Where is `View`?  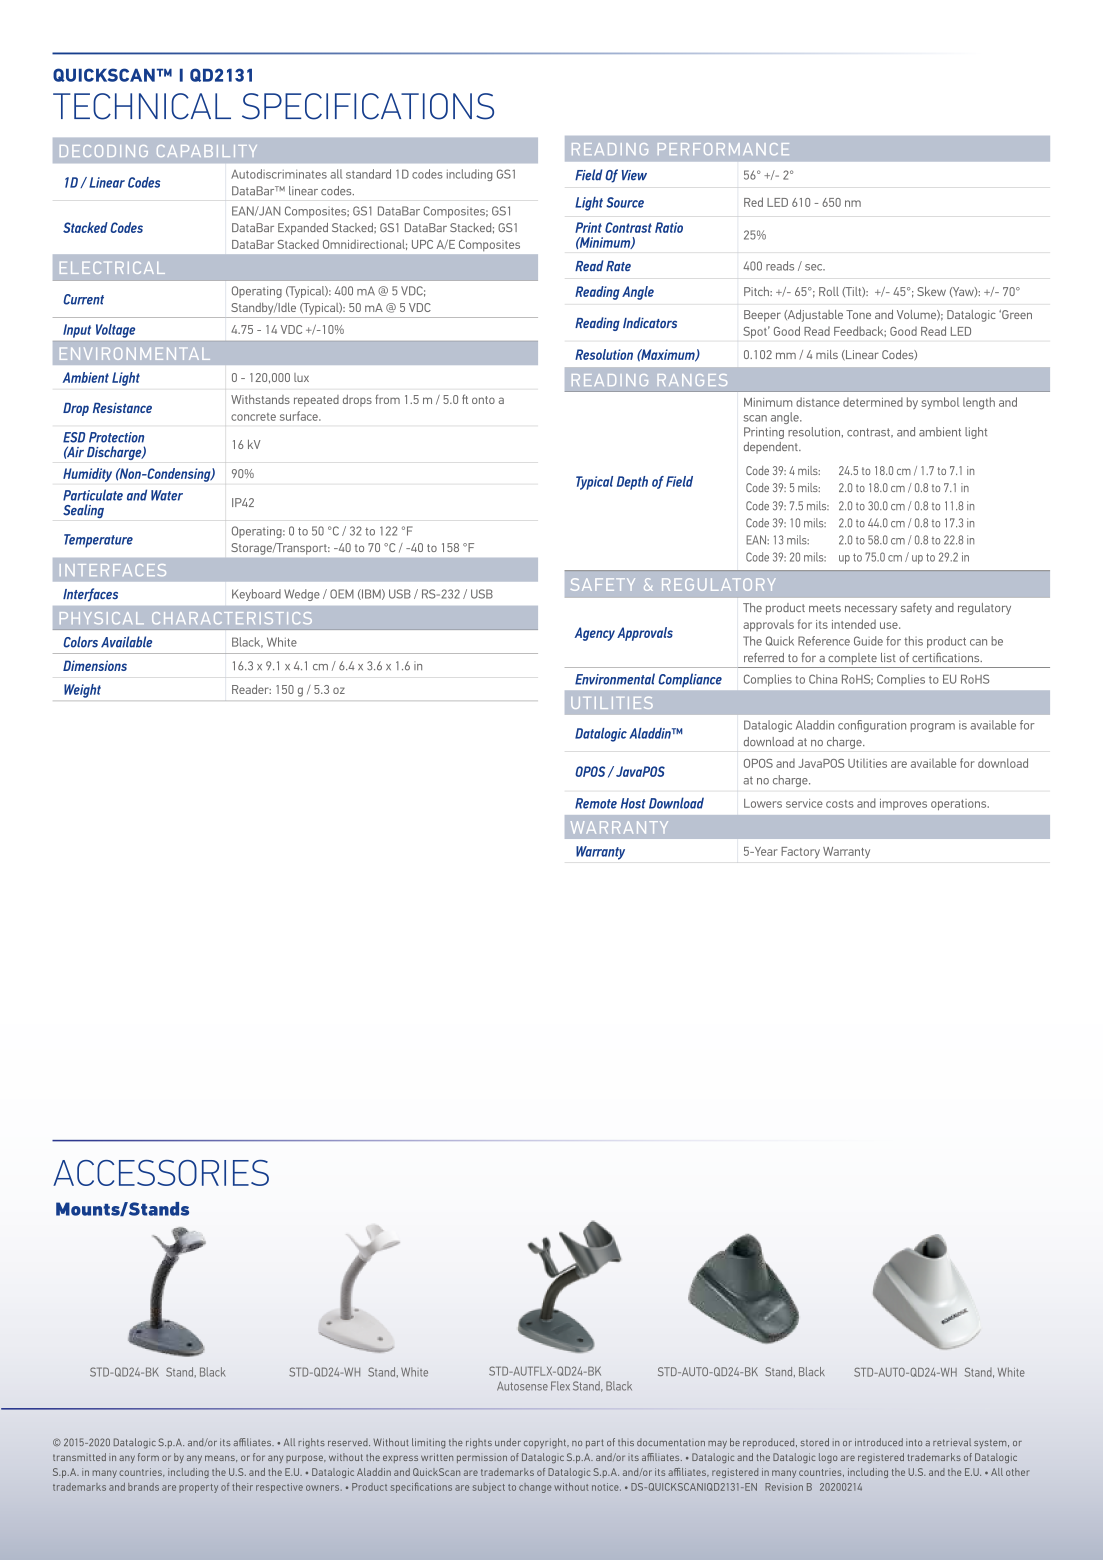
View is located at coordinates (634, 175).
